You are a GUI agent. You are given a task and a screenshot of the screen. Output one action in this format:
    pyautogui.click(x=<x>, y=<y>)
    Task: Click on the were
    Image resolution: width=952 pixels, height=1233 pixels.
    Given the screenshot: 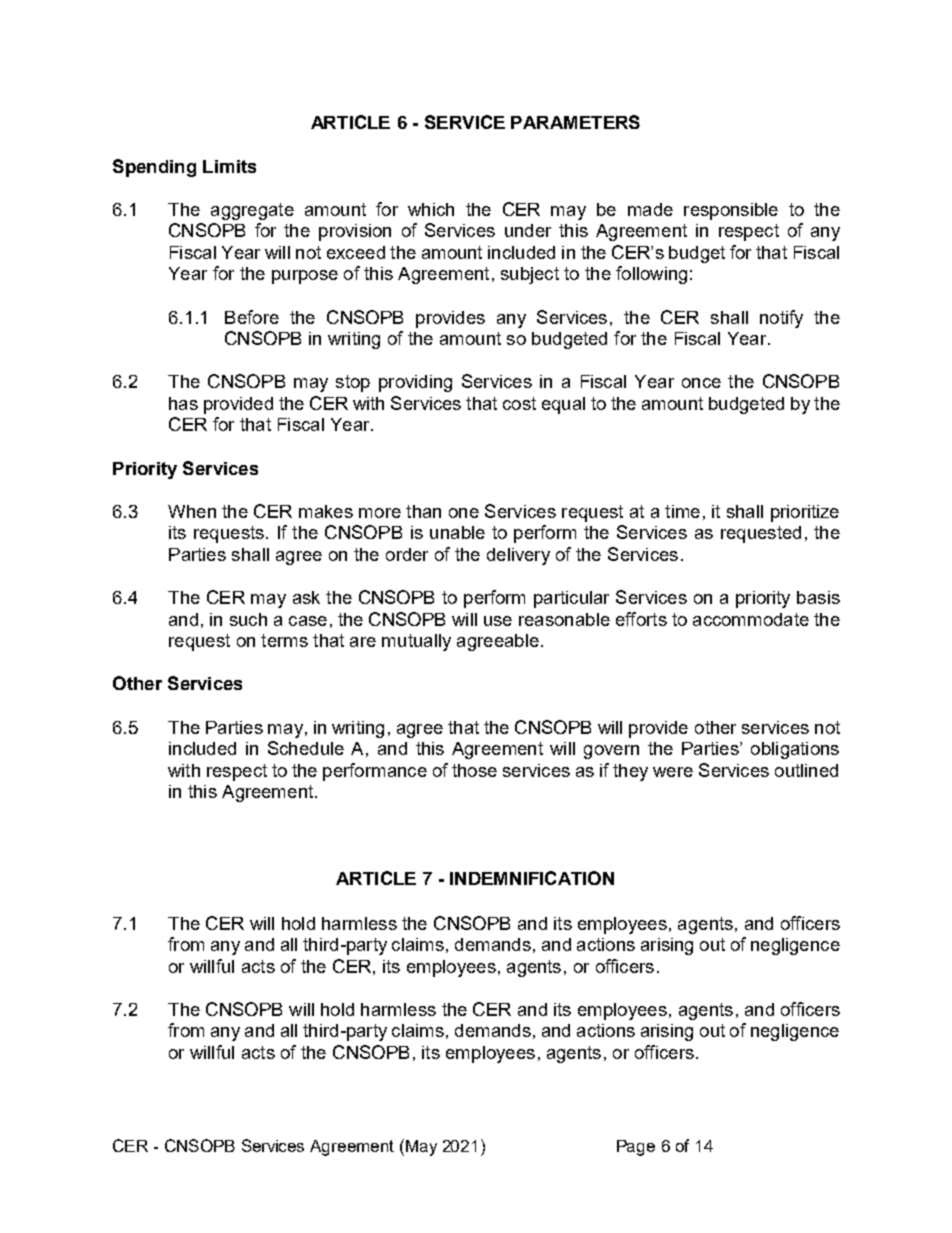 What is the action you would take?
    pyautogui.click(x=673, y=772)
